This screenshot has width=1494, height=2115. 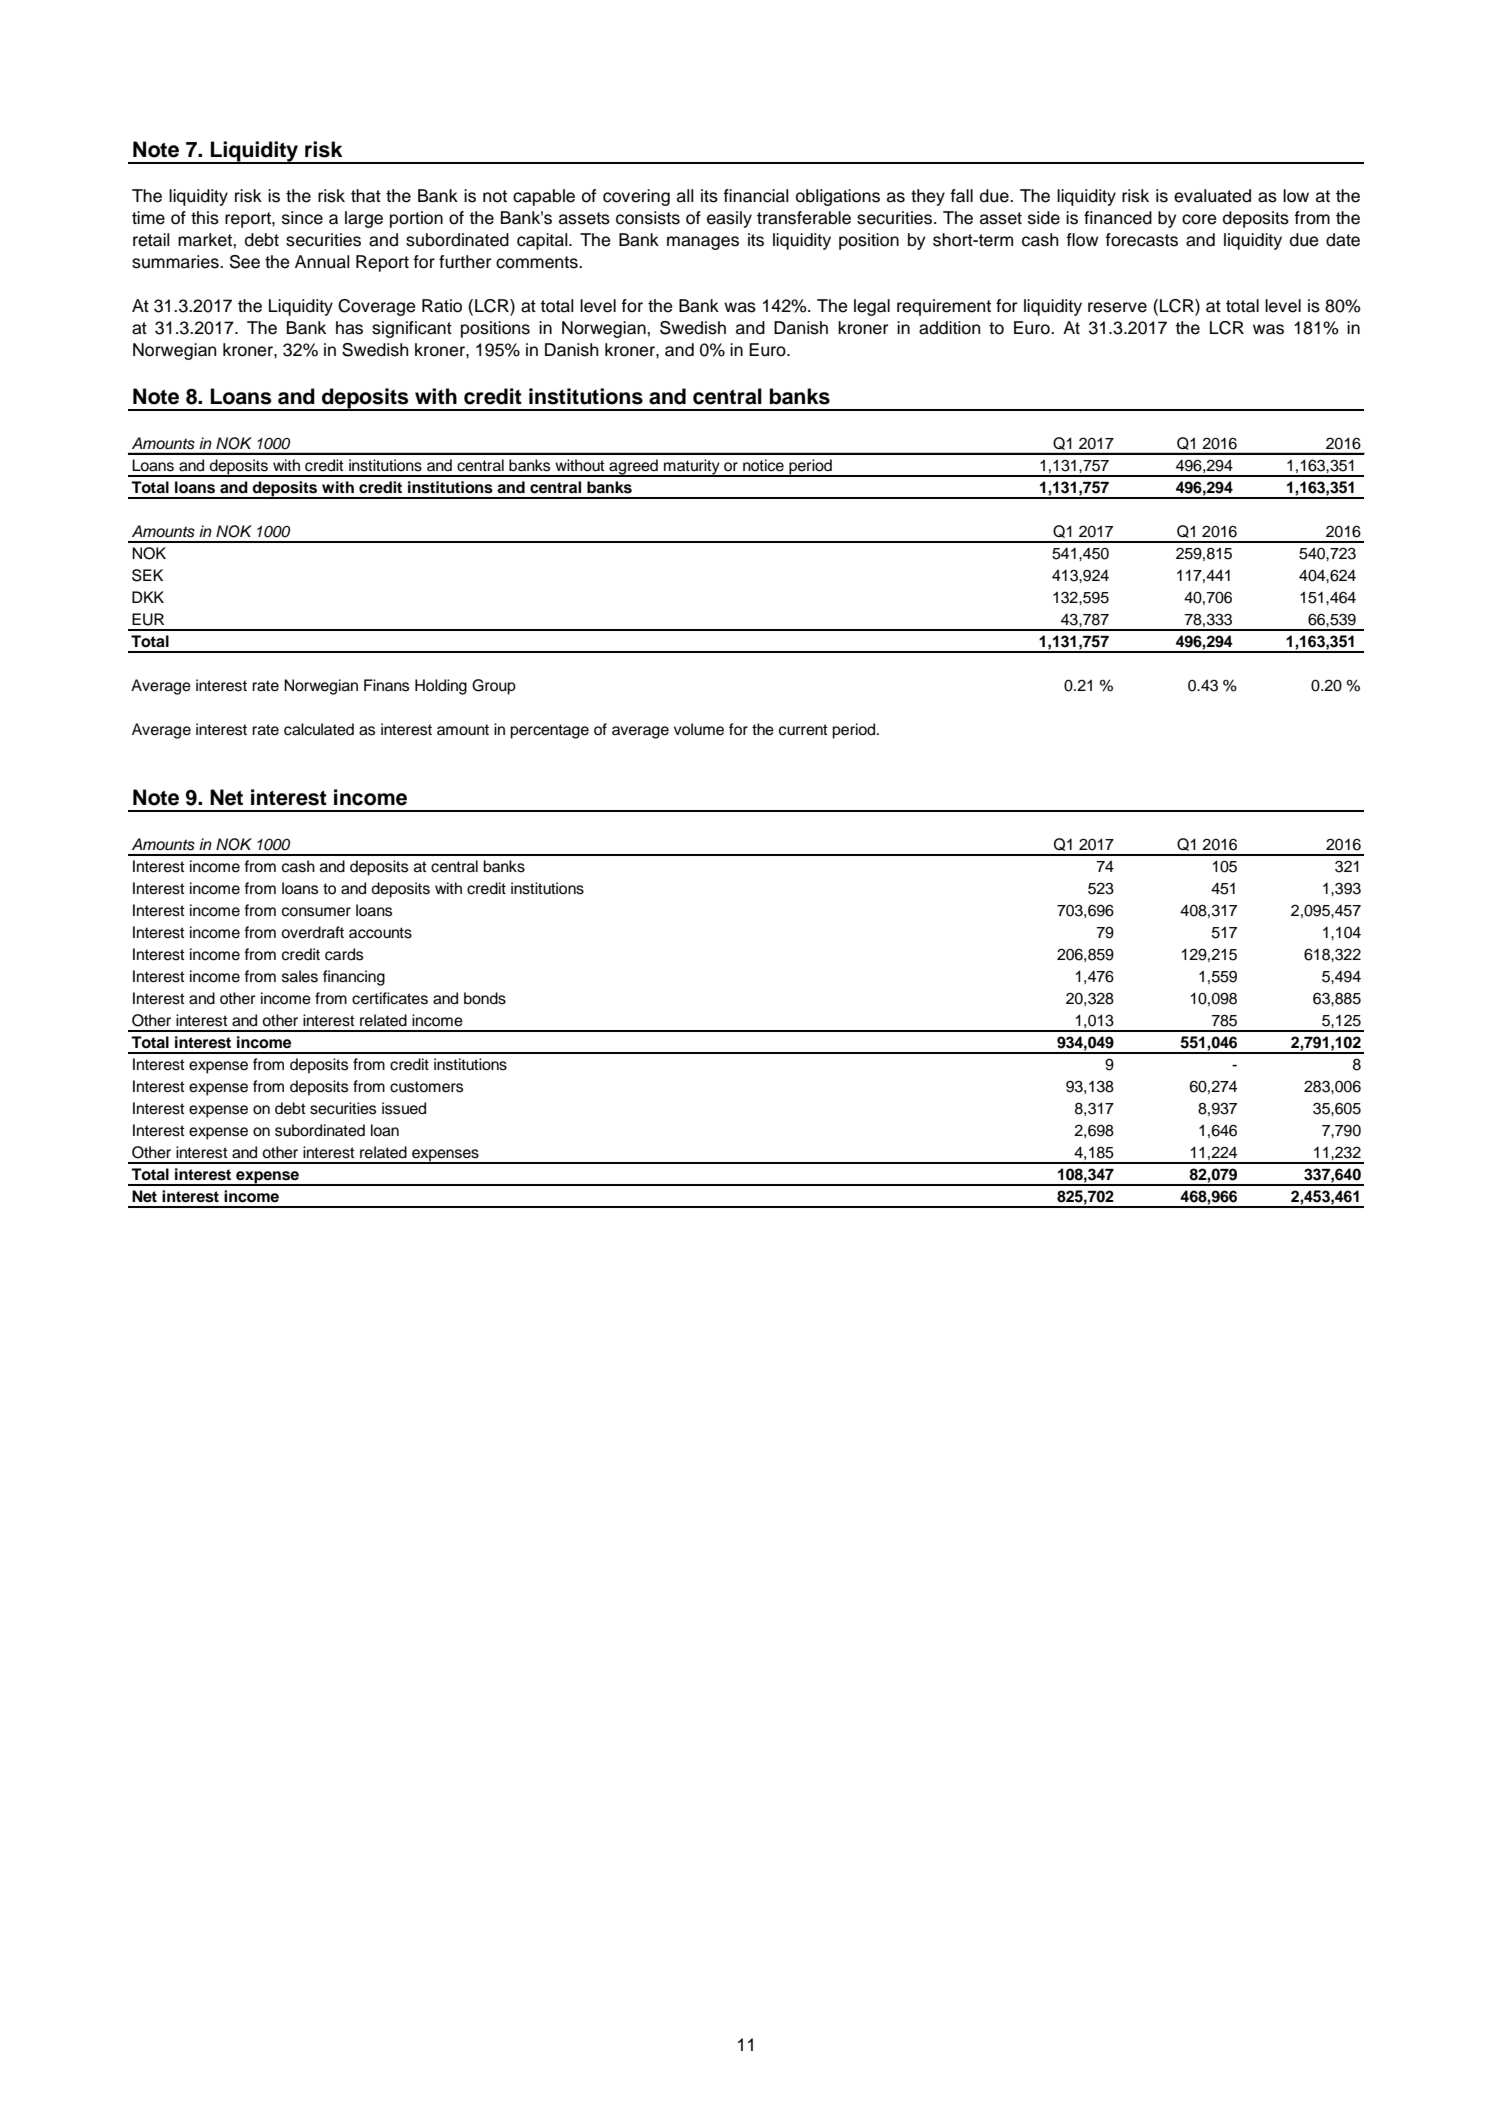 What do you see at coordinates (803, 730) in the screenshot?
I see `current` at bounding box center [803, 730].
